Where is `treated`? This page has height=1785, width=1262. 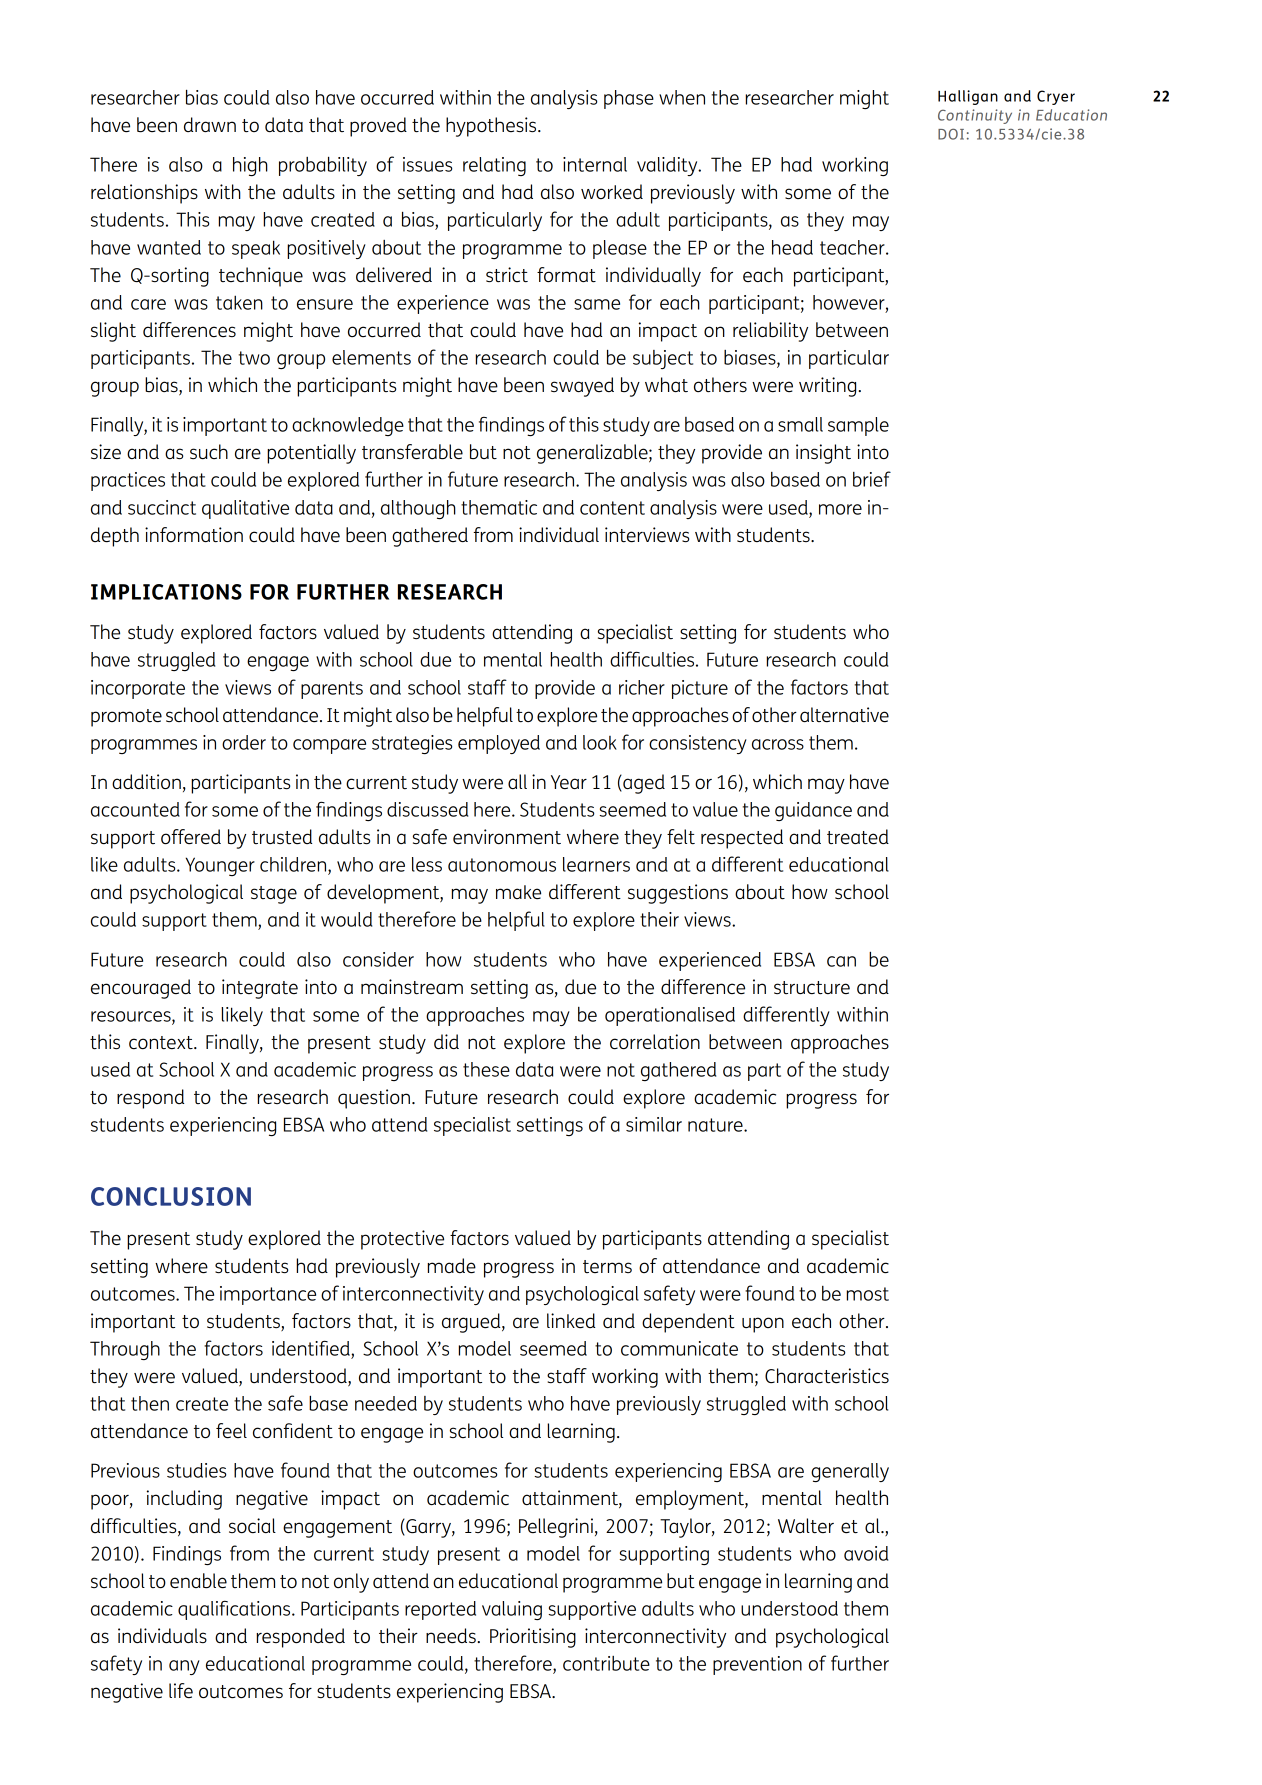 treated is located at coordinates (858, 836).
